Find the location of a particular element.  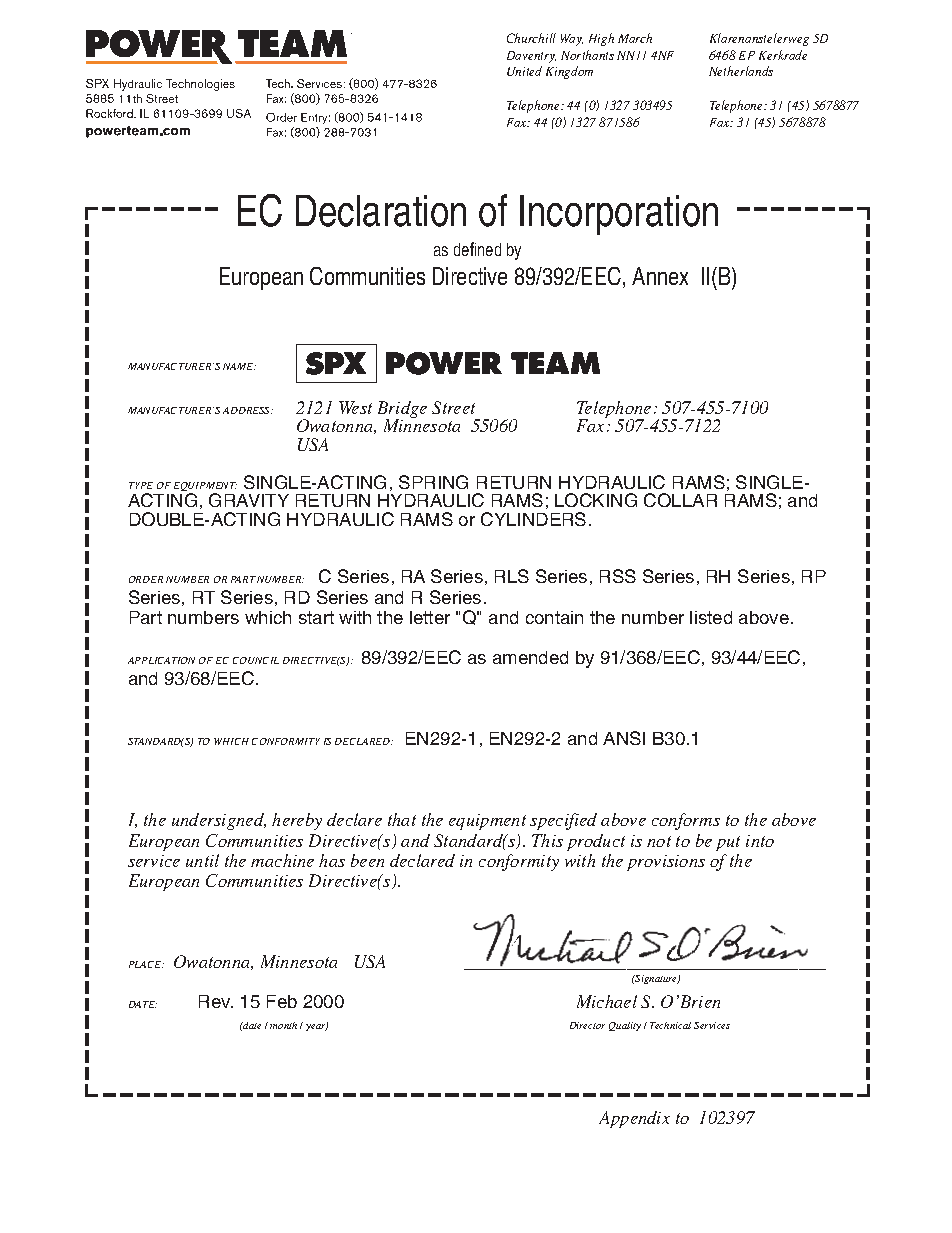

Rev is located at coordinates (216, 1001).
